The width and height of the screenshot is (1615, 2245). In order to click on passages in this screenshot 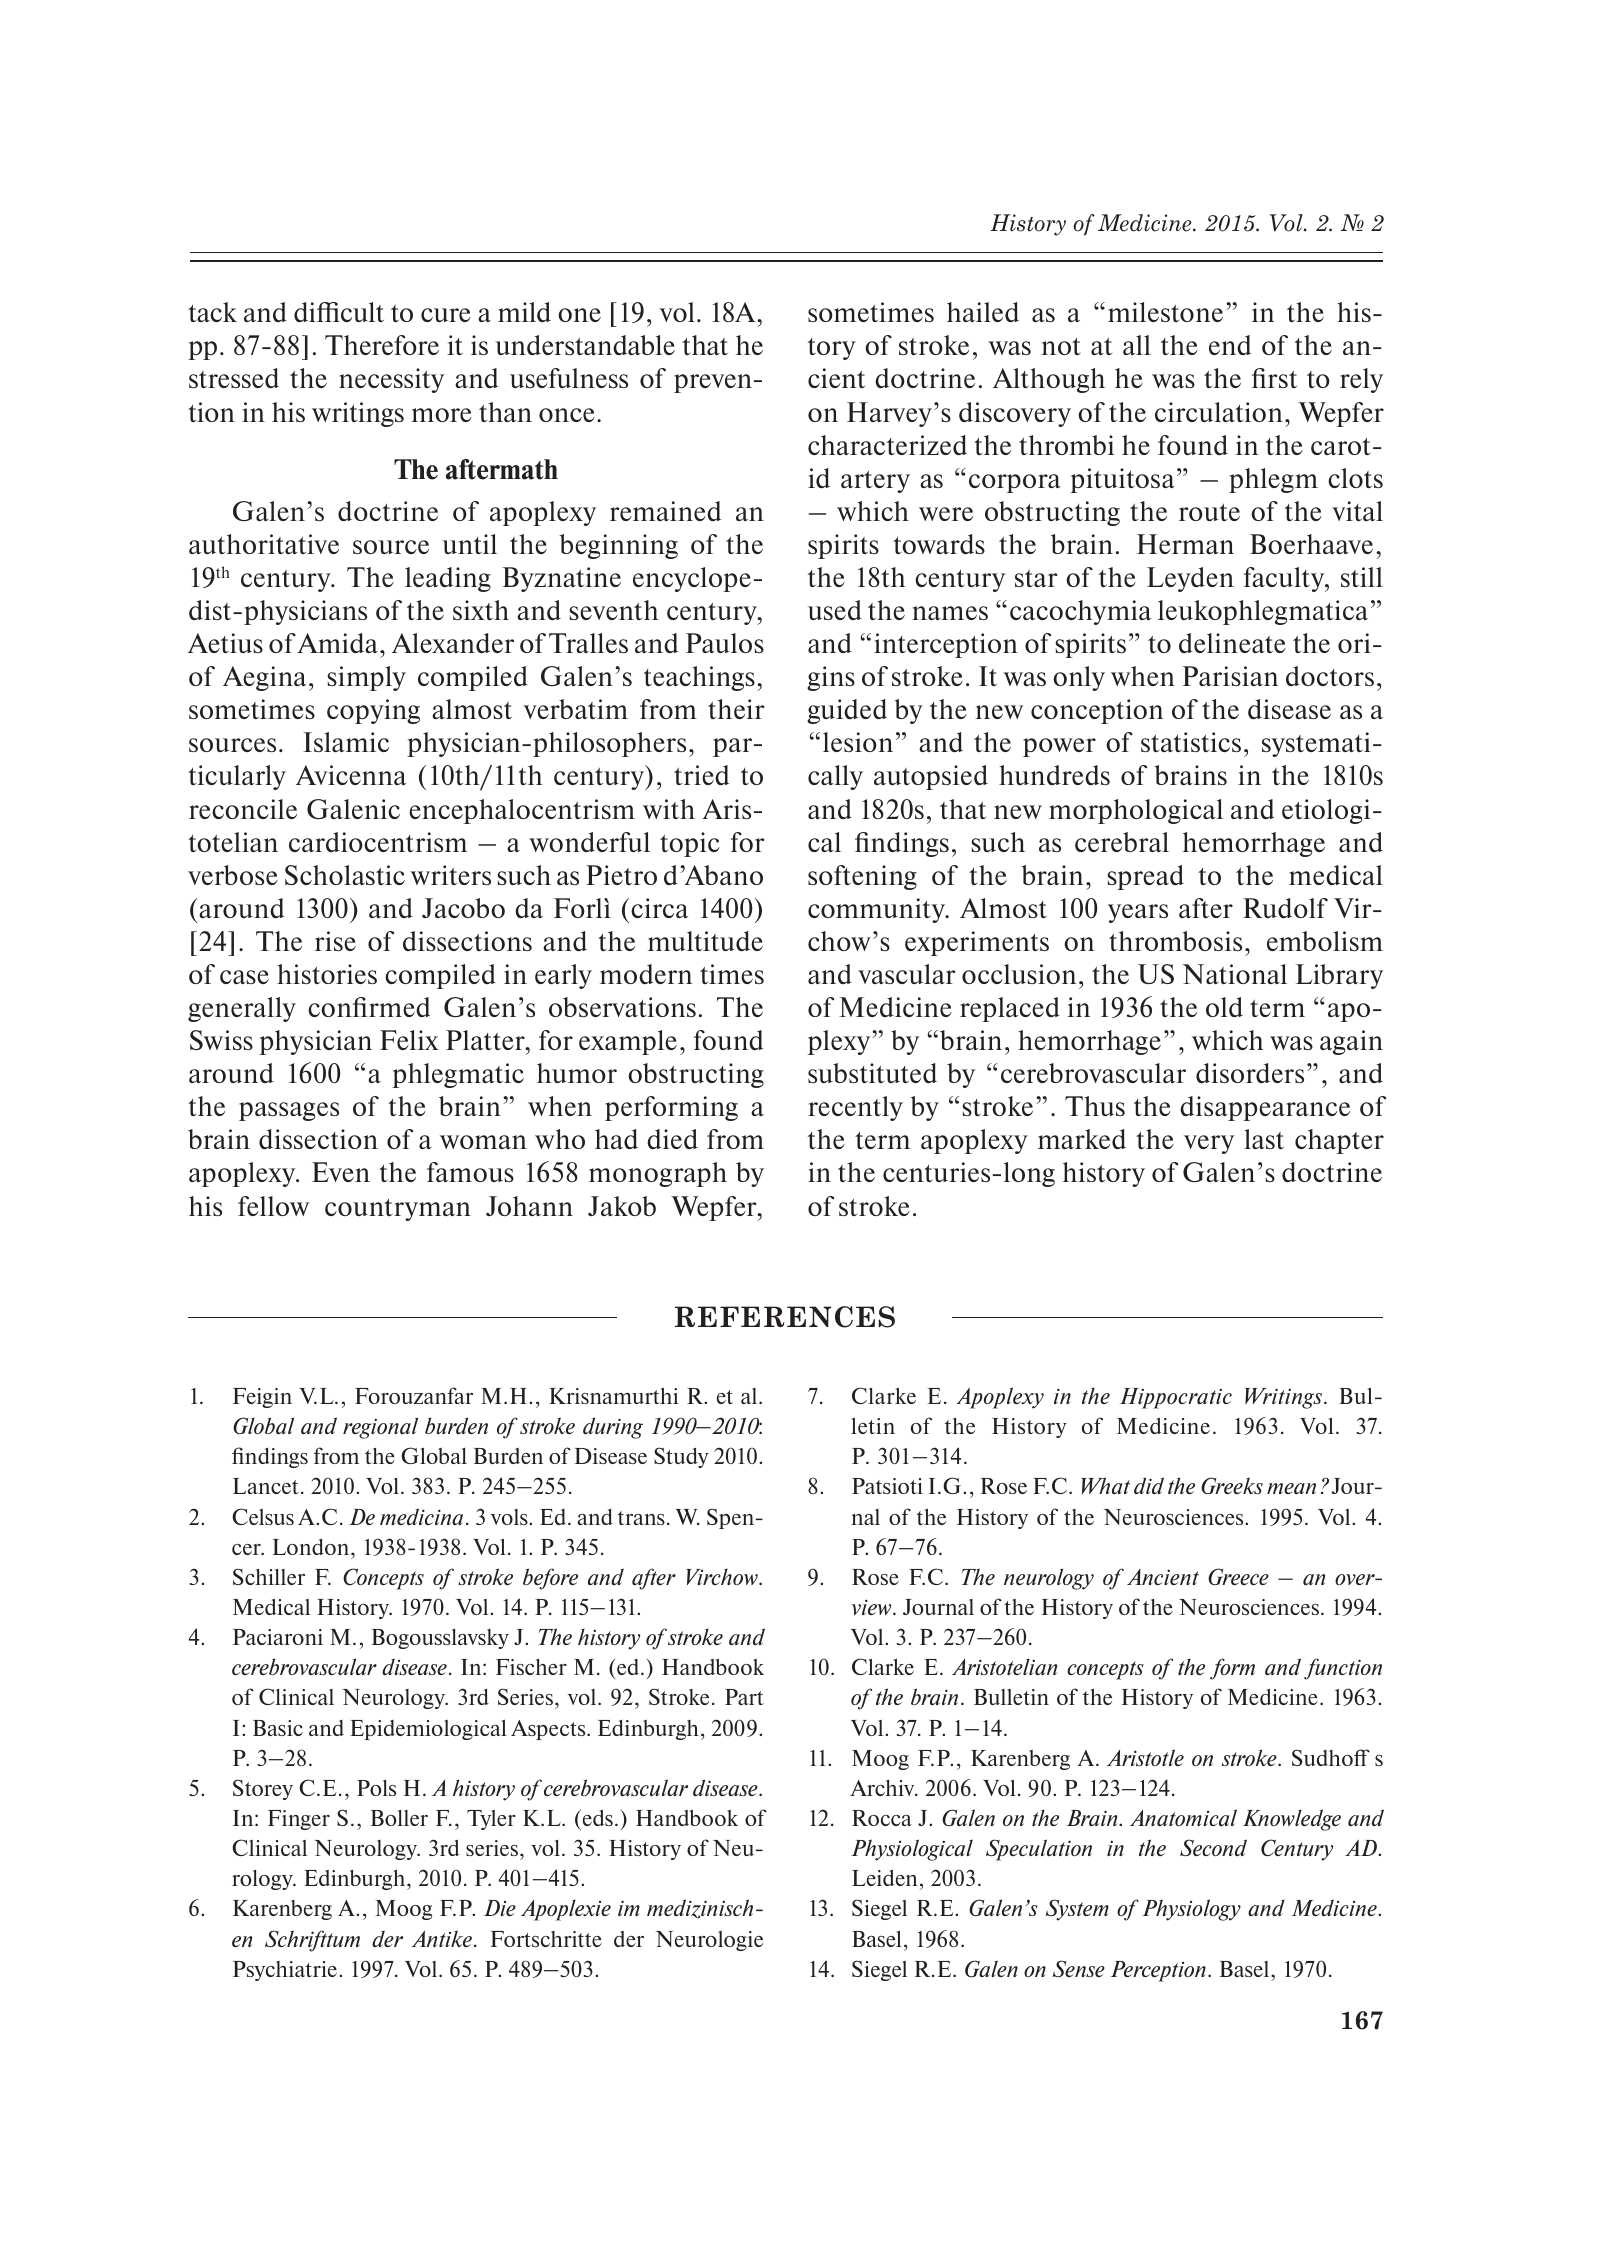, I will do `click(289, 1111)`.
